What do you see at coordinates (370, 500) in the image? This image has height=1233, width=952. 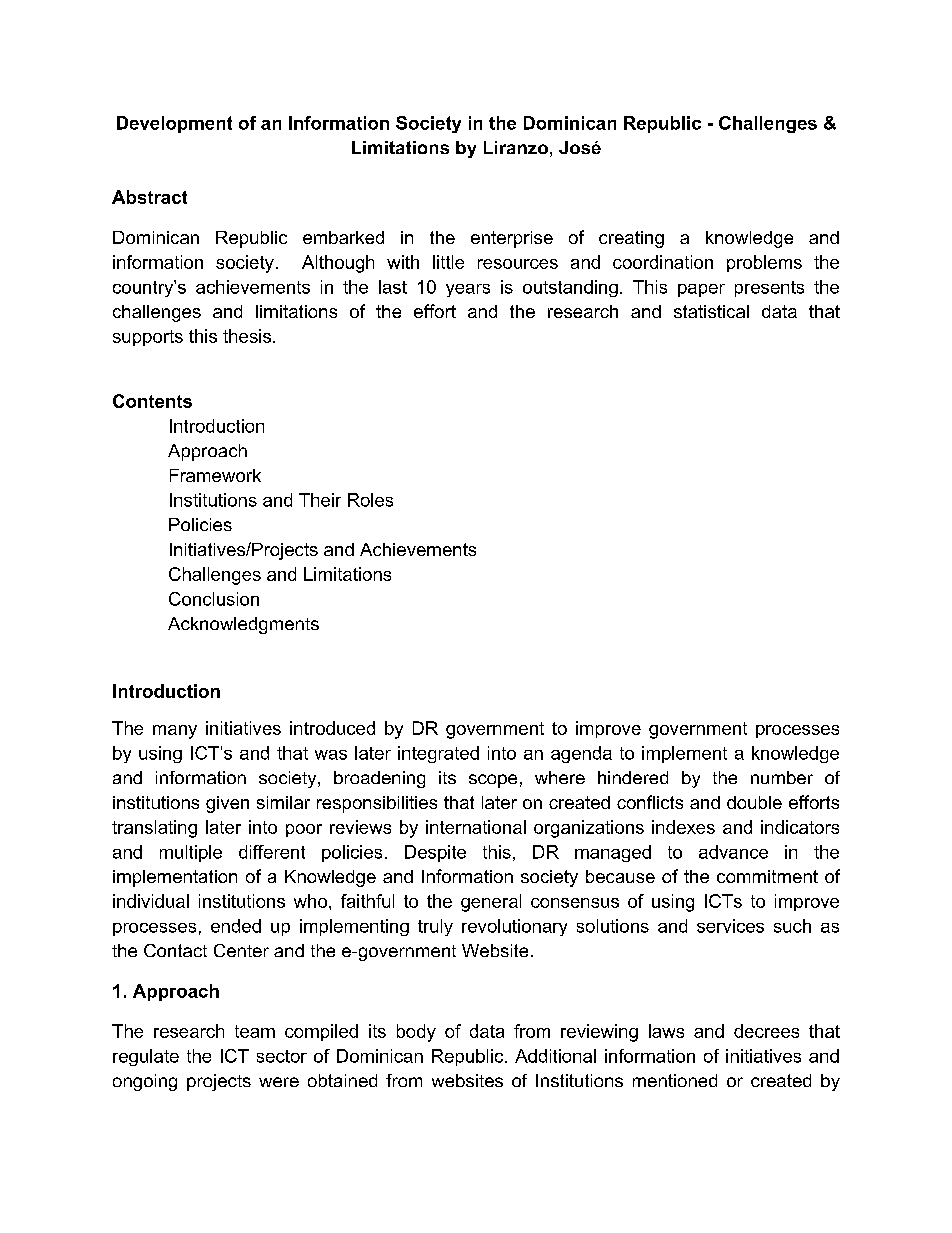 I see `Roles` at bounding box center [370, 500].
